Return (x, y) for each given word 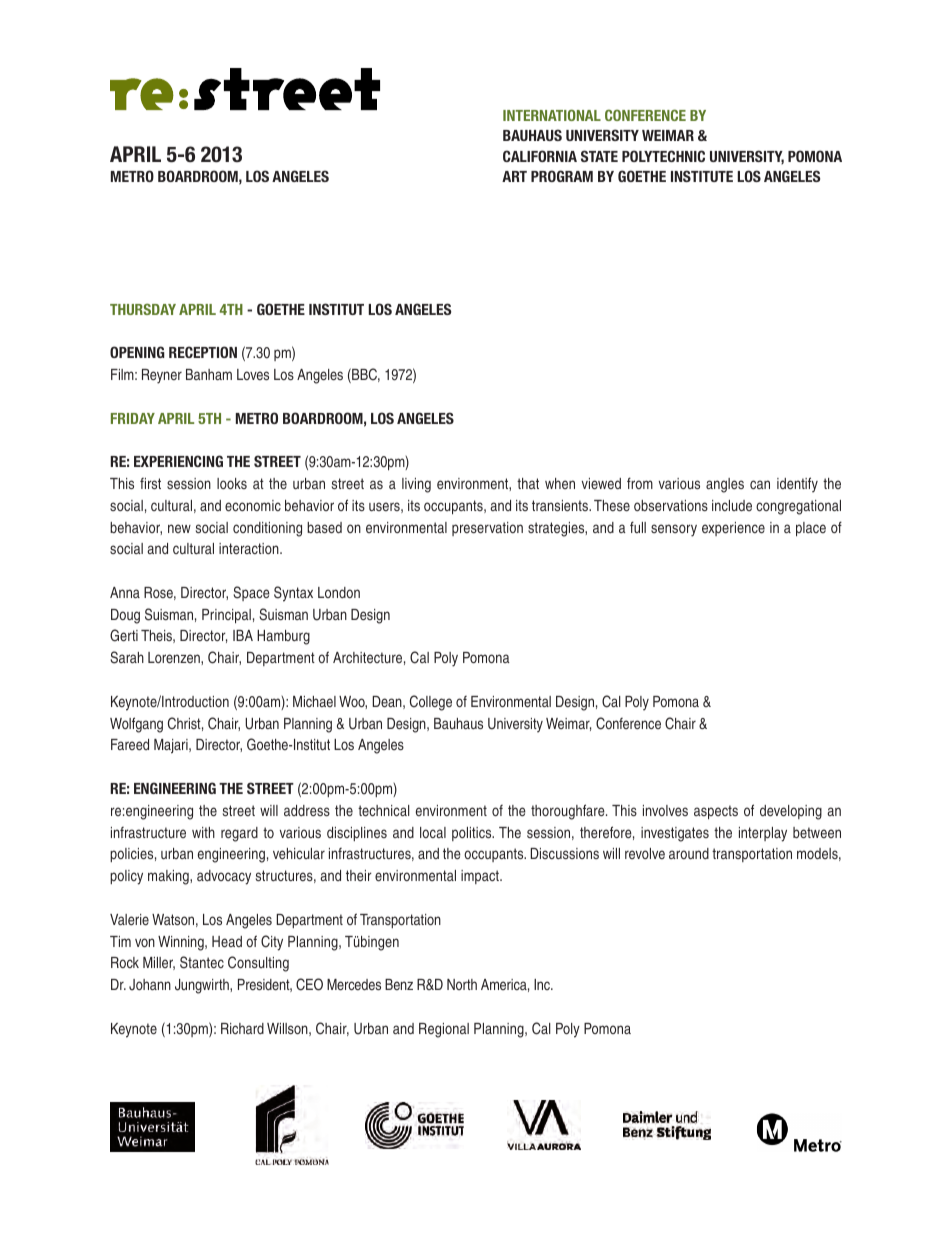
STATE (599, 156)
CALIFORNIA (540, 156)
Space (251, 593)
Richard (242, 1028)
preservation (487, 529)
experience (733, 529)
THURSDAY (143, 309)
